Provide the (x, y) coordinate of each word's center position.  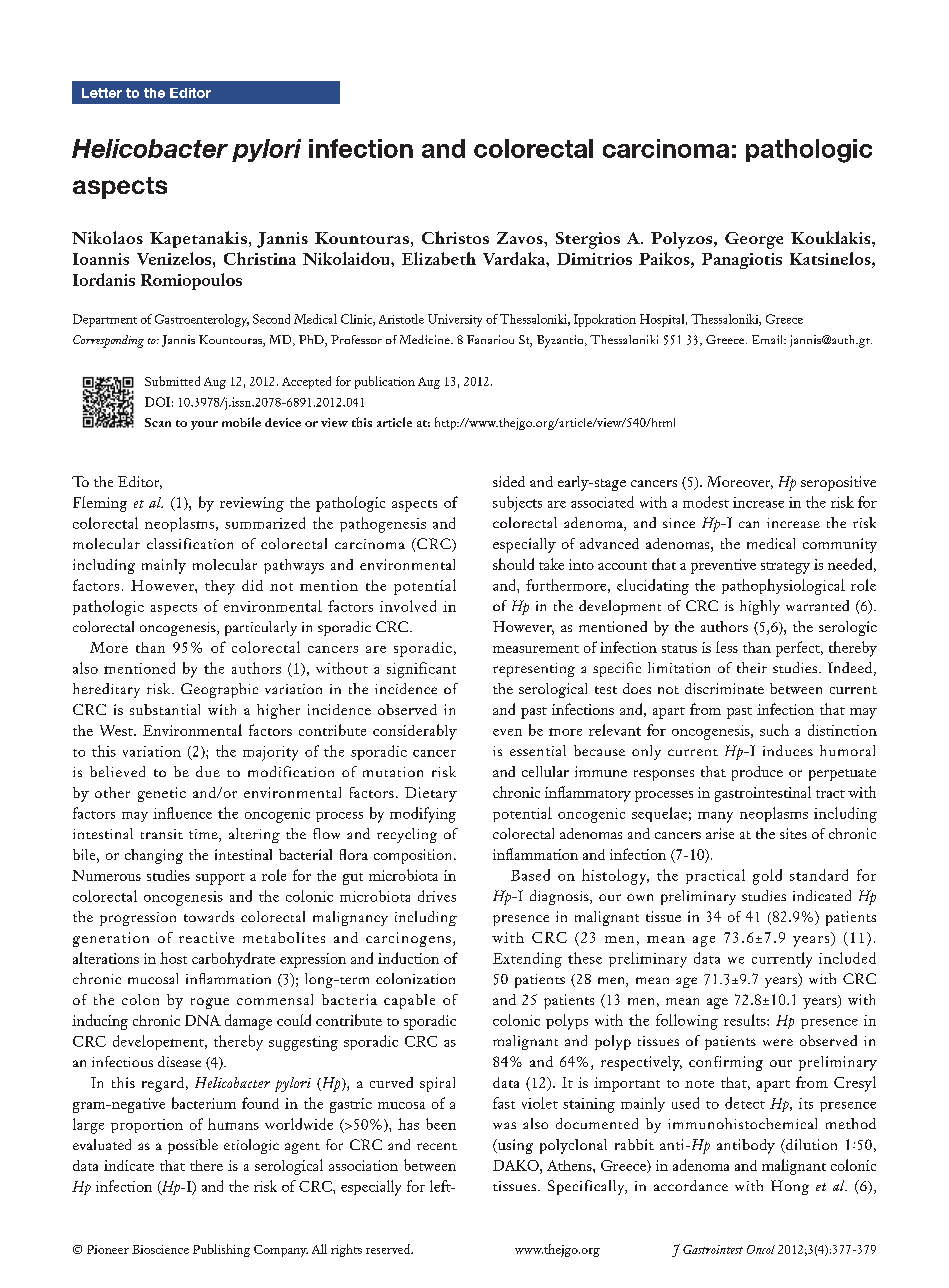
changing (154, 856)
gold (767, 877)
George (754, 240)
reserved (389, 1249)
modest (706, 502)
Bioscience (160, 1249)
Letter (102, 93)
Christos (455, 237)
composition (414, 856)
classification (190, 543)
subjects (517, 504)
